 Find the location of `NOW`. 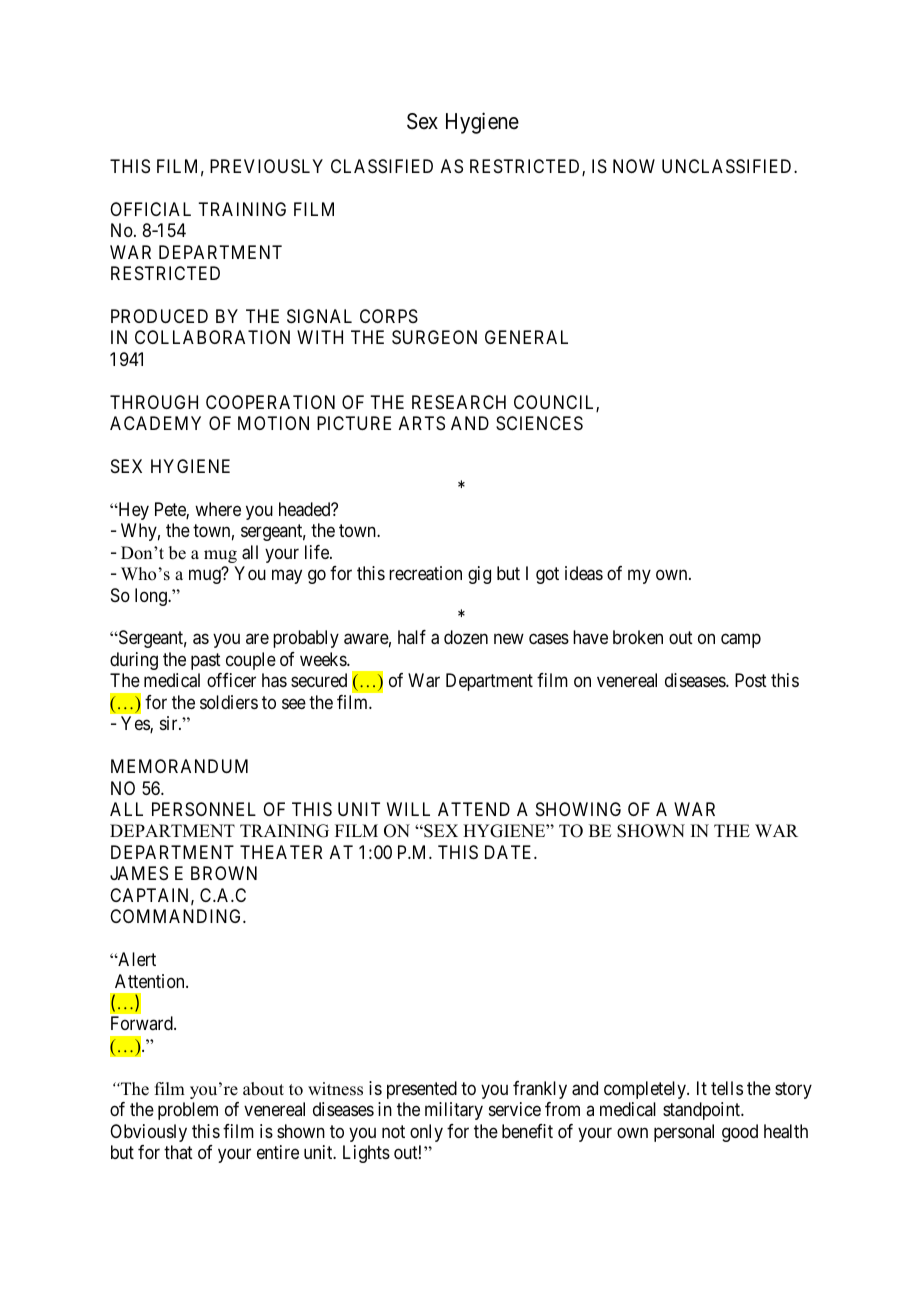

NOW is located at coordinates (634, 166).
